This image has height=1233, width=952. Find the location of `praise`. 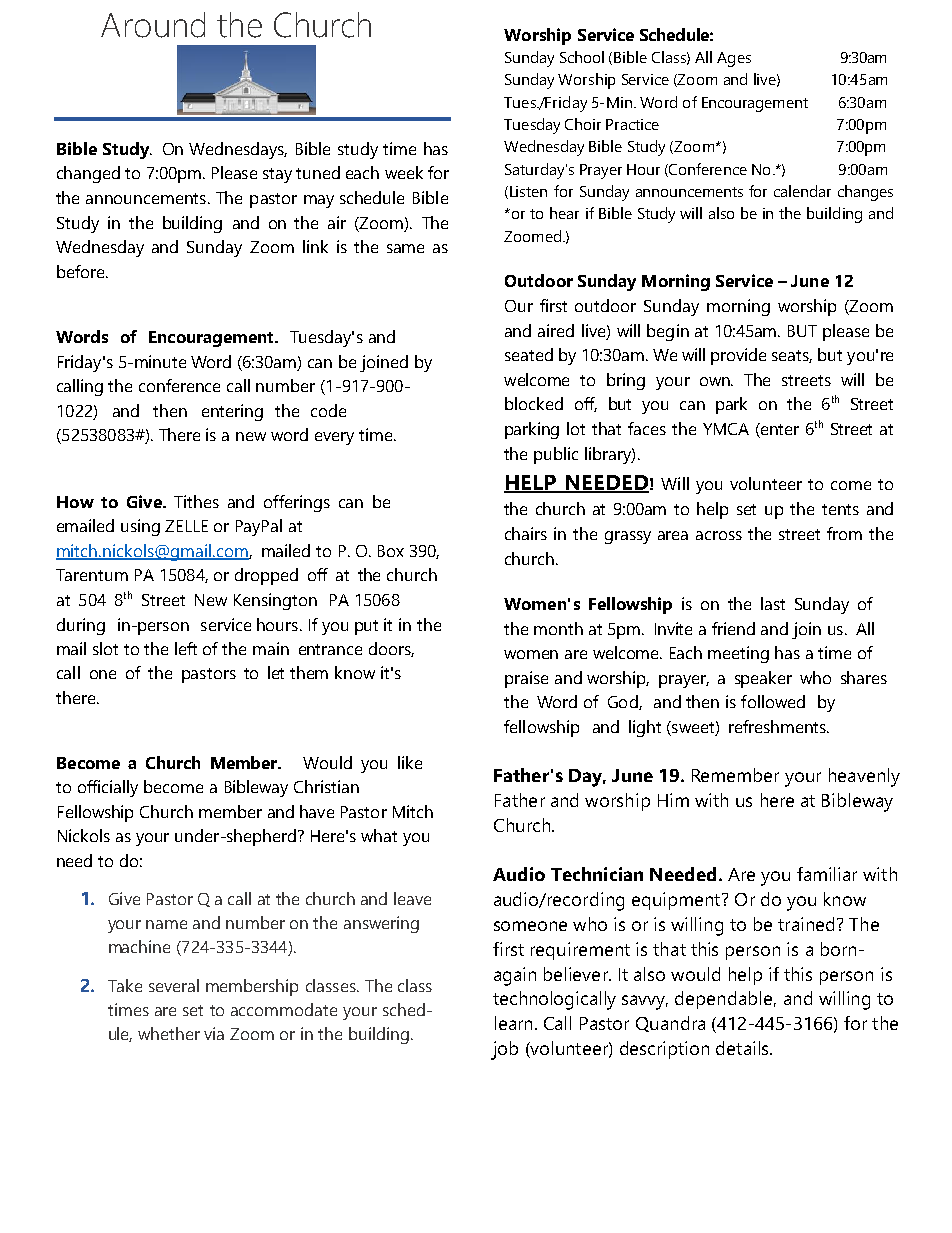

praise is located at coordinates (526, 679).
